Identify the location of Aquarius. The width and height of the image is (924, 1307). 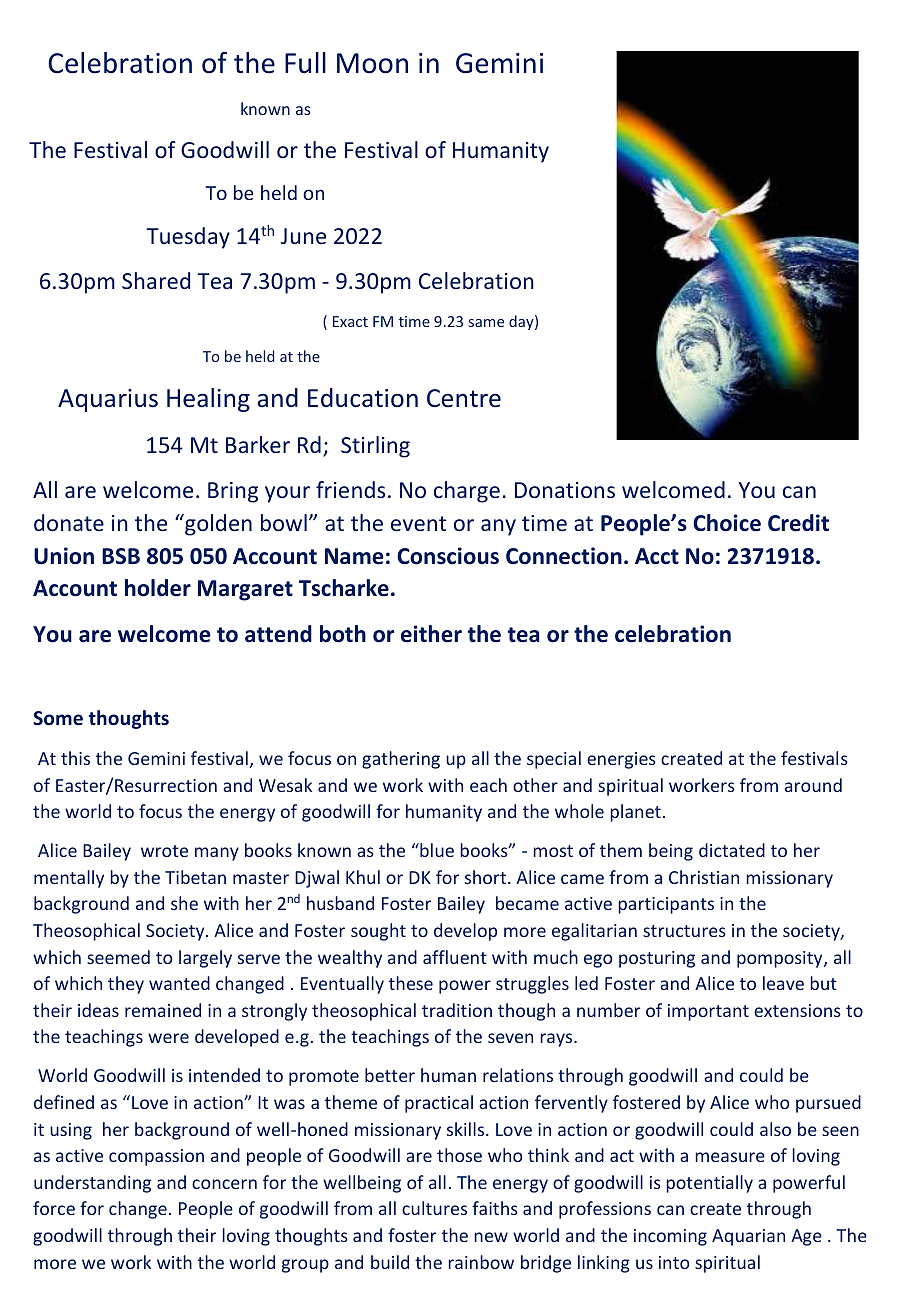
(108, 400).
